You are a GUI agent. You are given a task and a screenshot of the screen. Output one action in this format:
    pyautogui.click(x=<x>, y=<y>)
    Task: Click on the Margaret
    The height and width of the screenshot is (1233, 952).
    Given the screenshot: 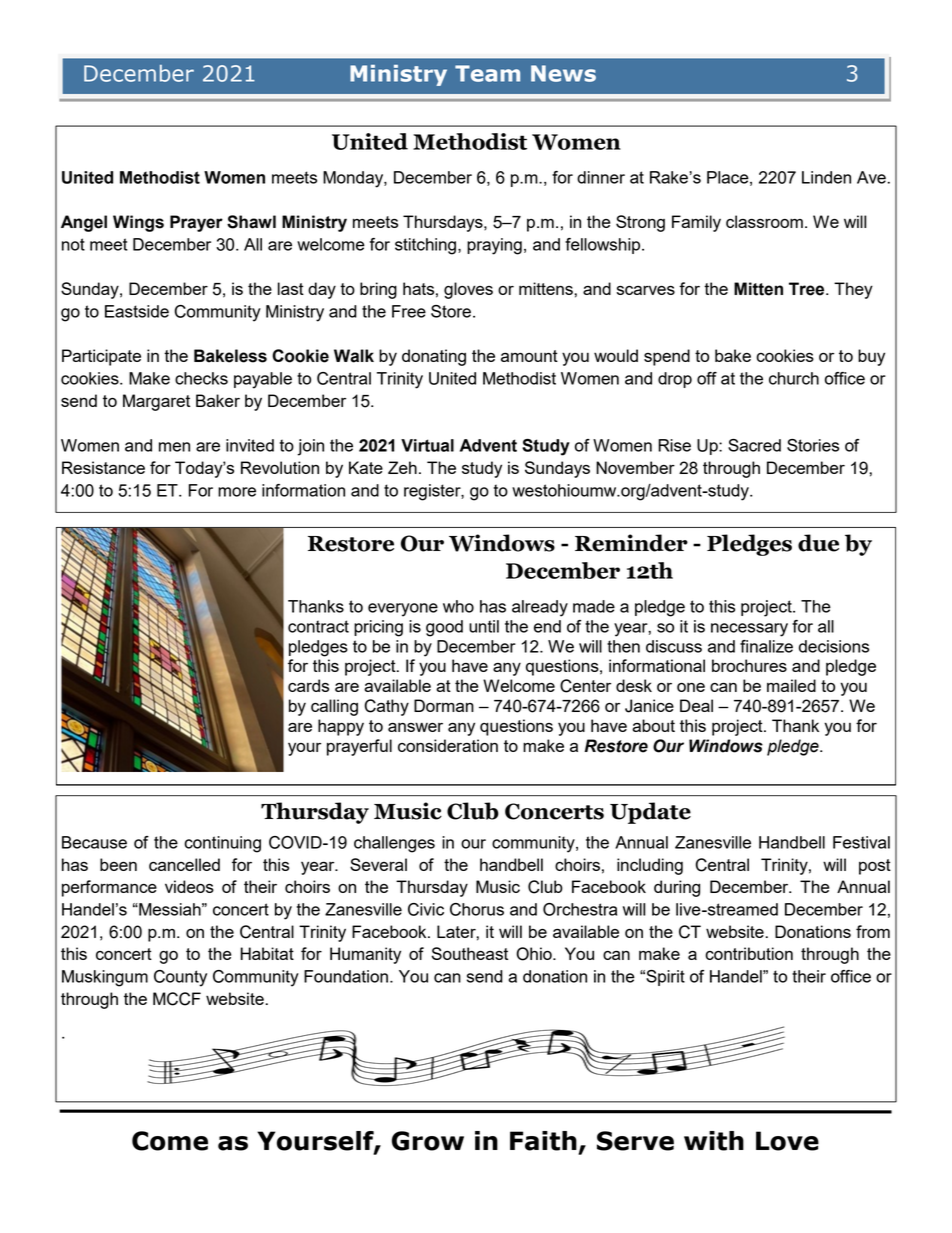 What is the action you would take?
    pyautogui.click(x=156, y=402)
